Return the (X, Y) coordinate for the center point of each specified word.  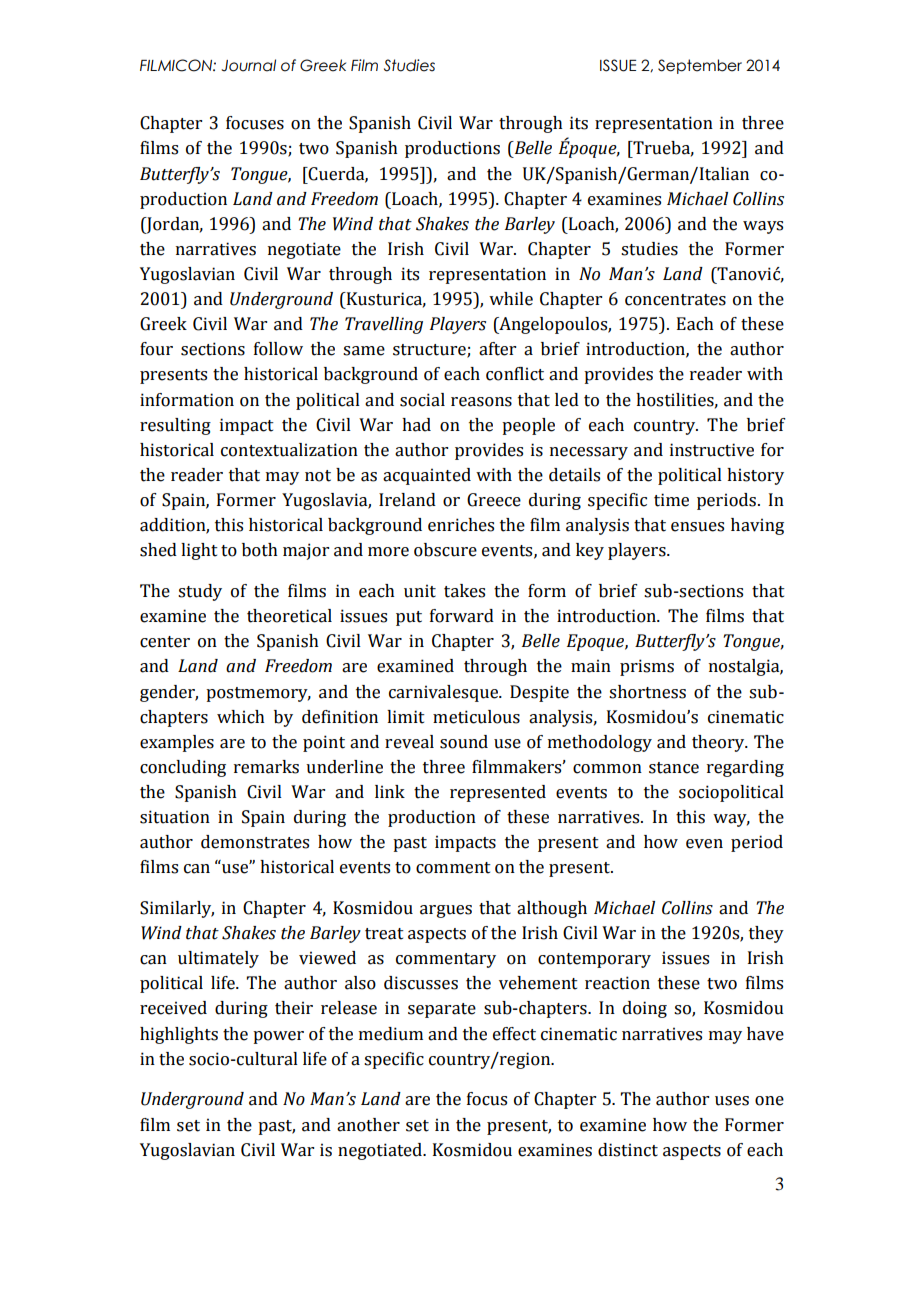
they (766, 934)
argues (446, 911)
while (511, 299)
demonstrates (255, 842)
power (278, 1037)
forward (462, 616)
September (700, 66)
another (368, 1125)
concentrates (675, 300)
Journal (248, 65)
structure (430, 351)
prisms (647, 667)
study (200, 592)
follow (278, 349)
